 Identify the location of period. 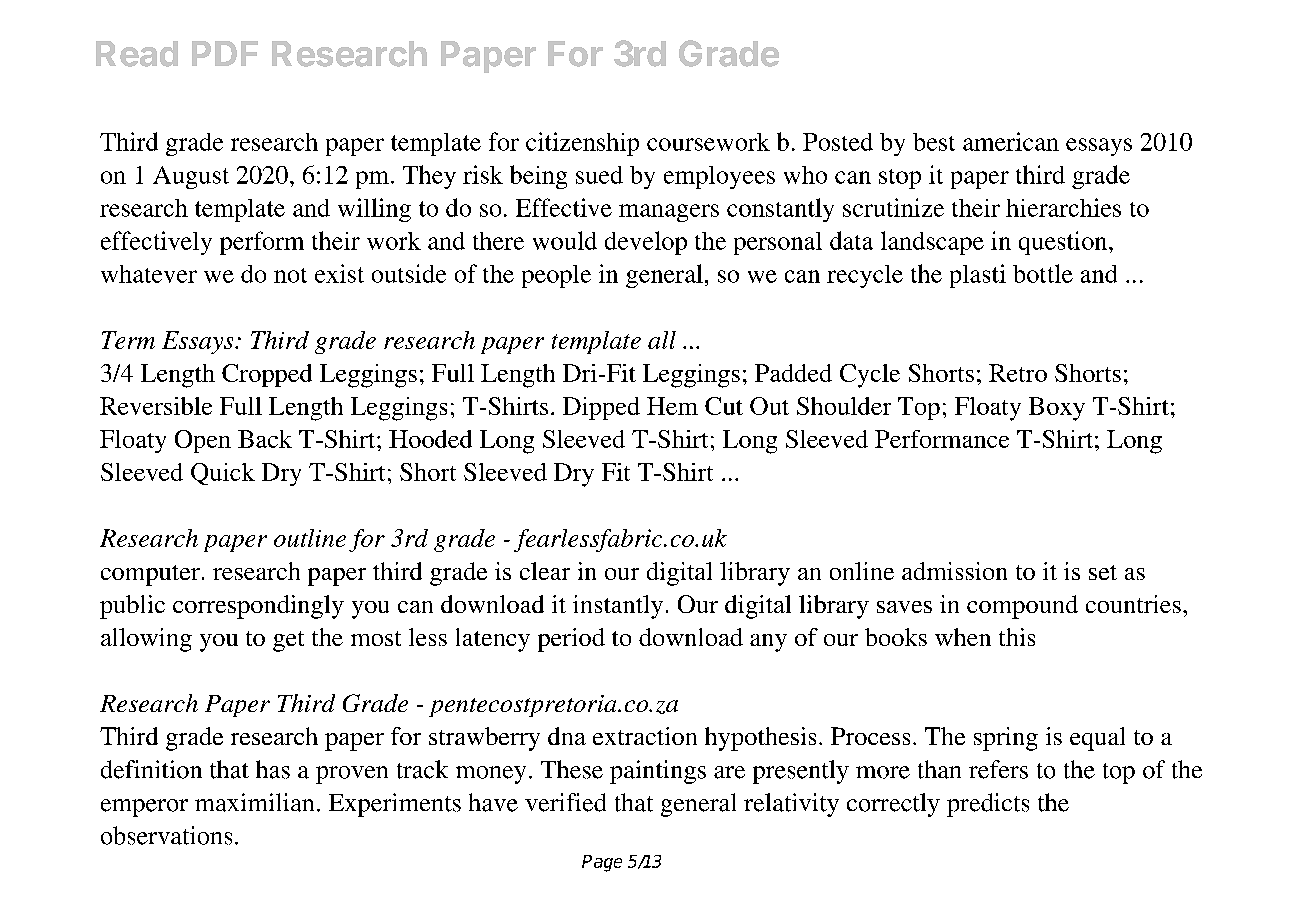
(571, 640).
